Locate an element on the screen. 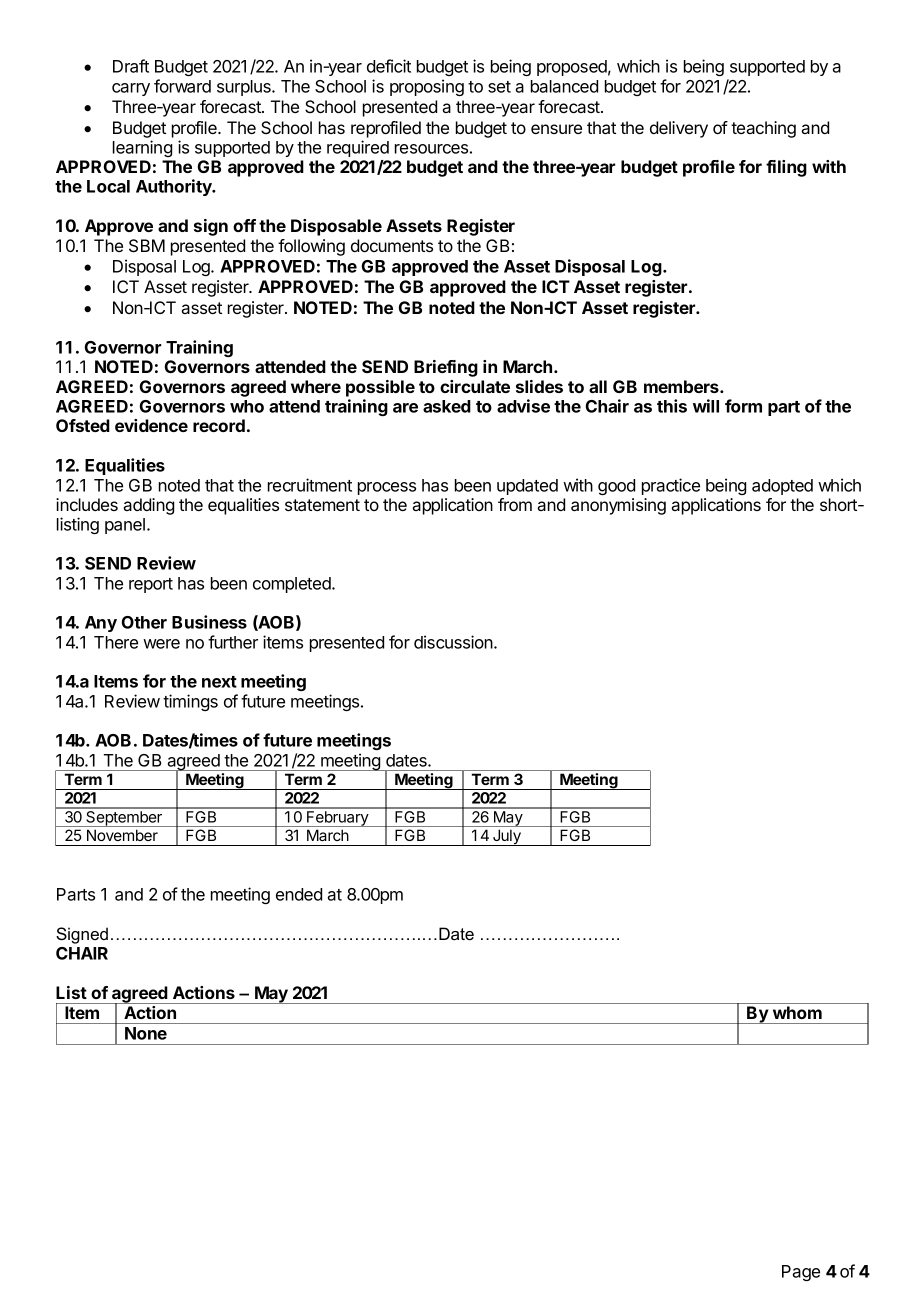 Image resolution: width=924 pixels, height=1308 pixels. proposing is located at coordinates (427, 87).
